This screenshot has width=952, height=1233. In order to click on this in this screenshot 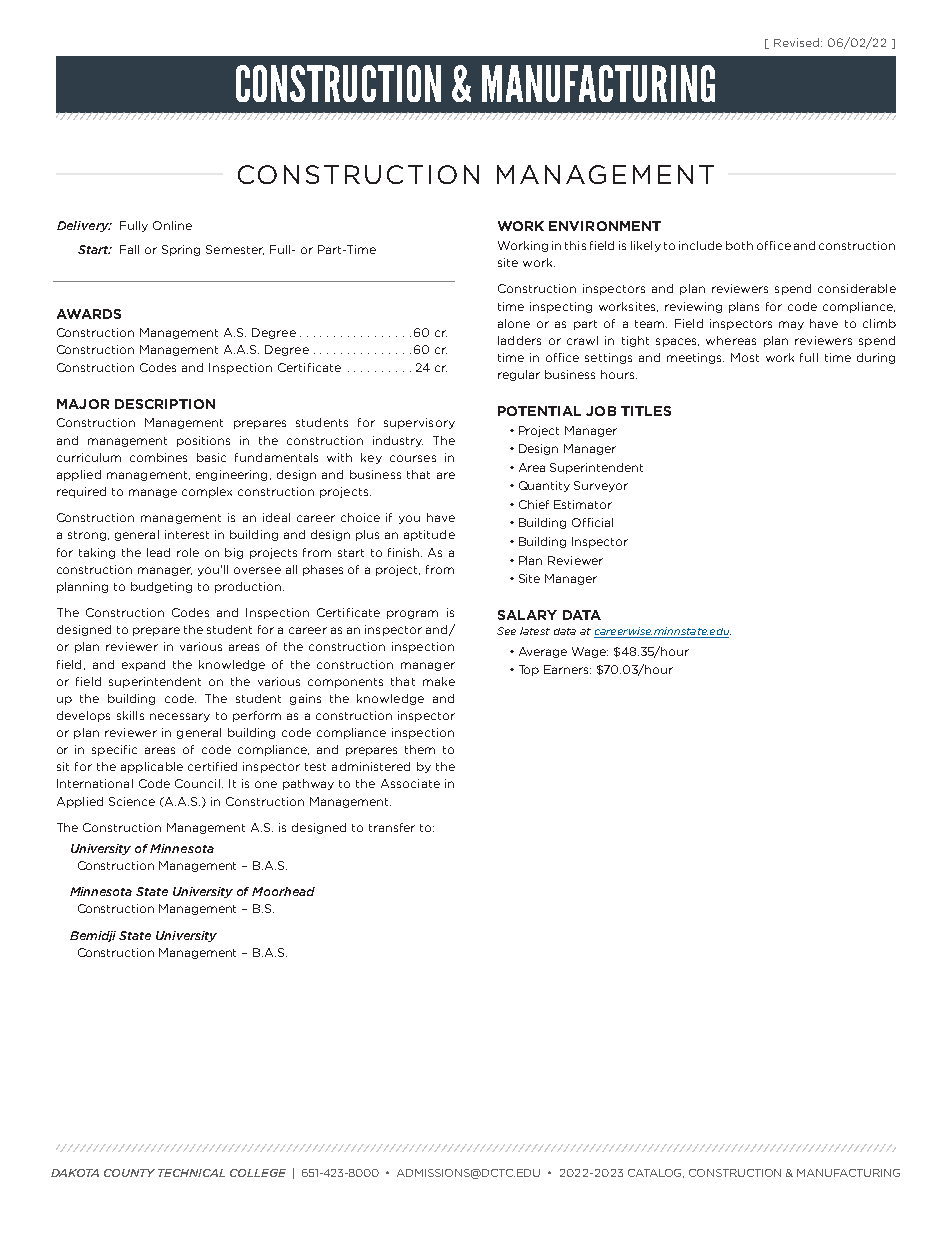, I will do `click(575, 245)`.
